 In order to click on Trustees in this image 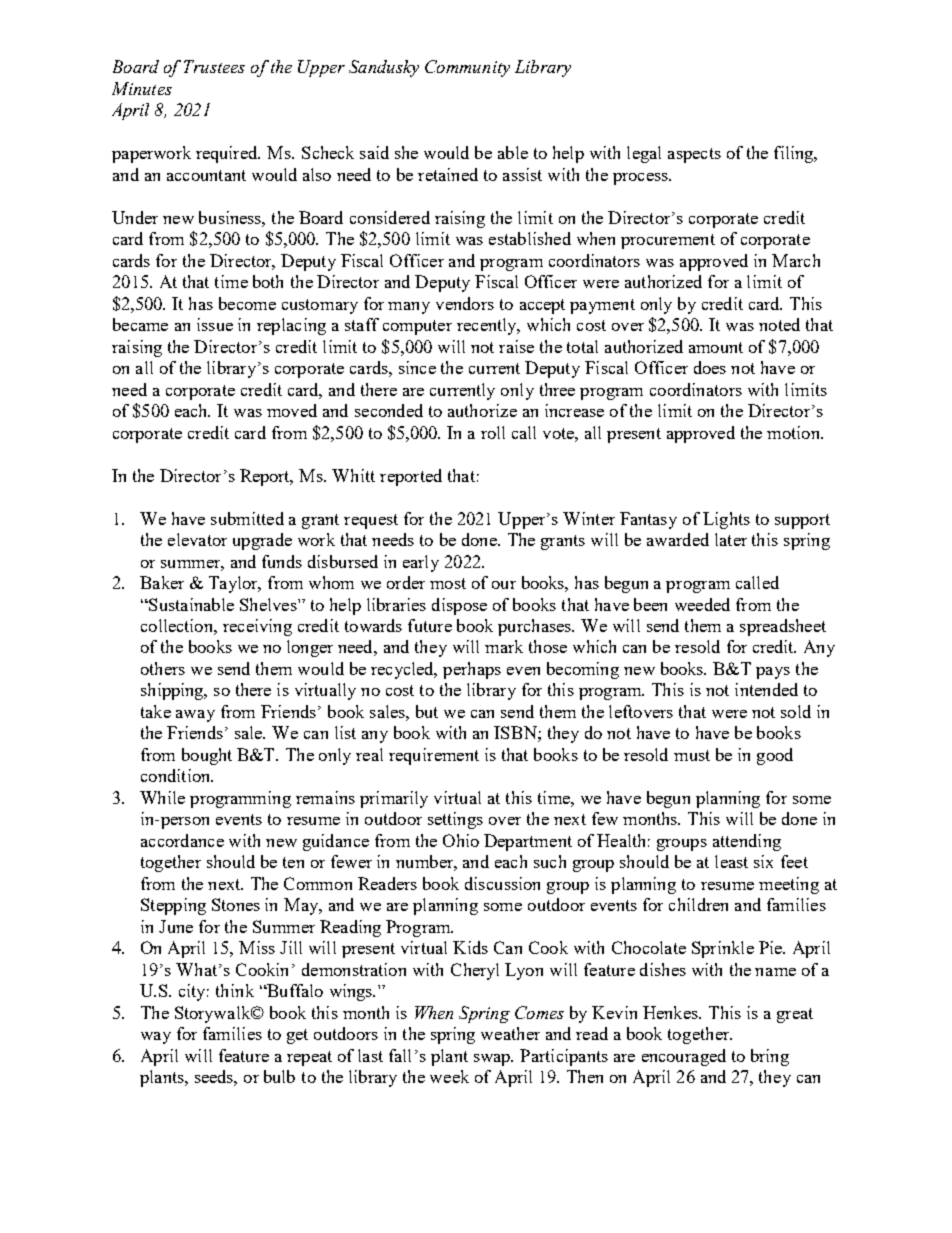, I will do `click(214, 66)`.
